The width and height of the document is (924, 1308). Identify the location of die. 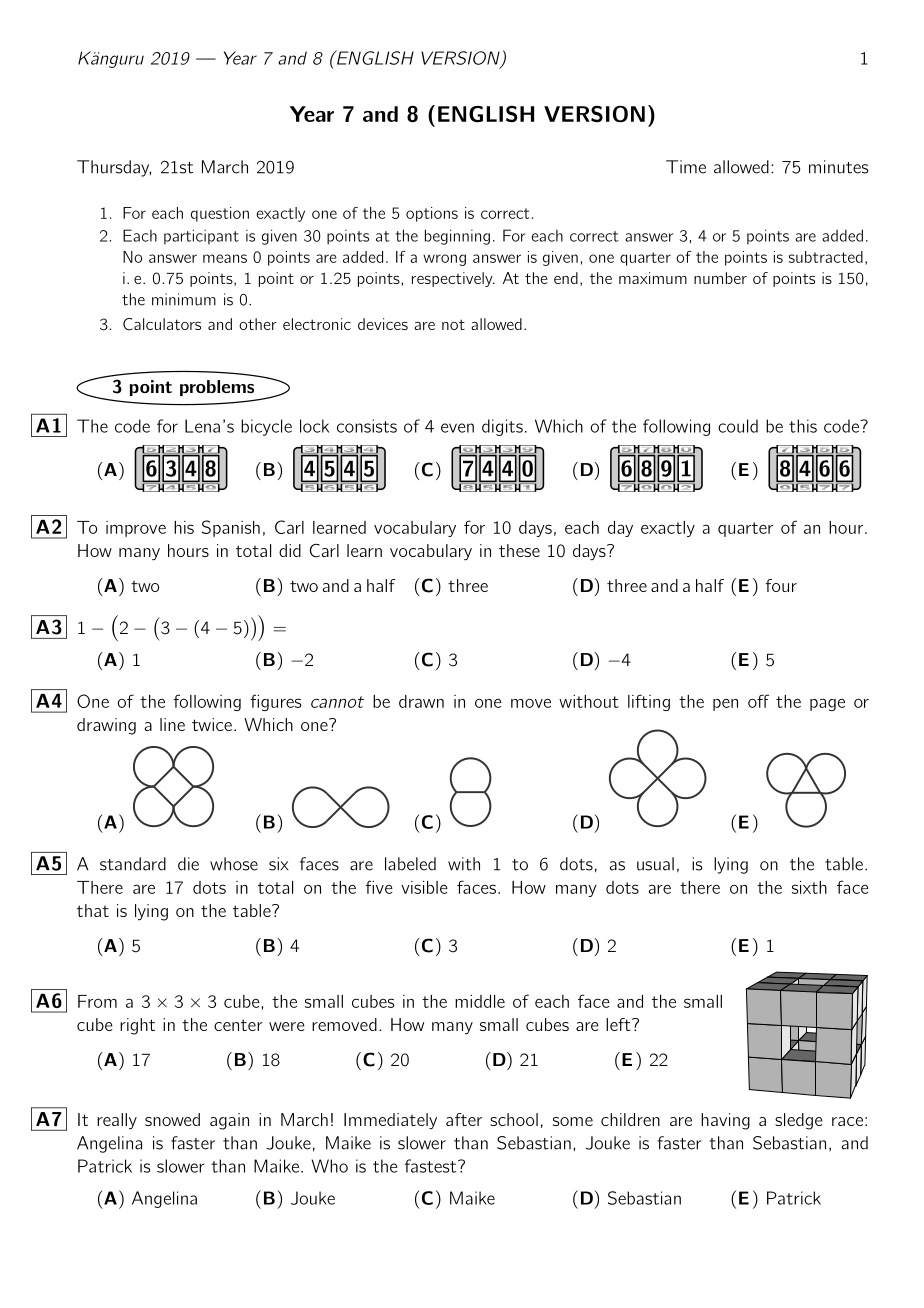
(188, 864).
